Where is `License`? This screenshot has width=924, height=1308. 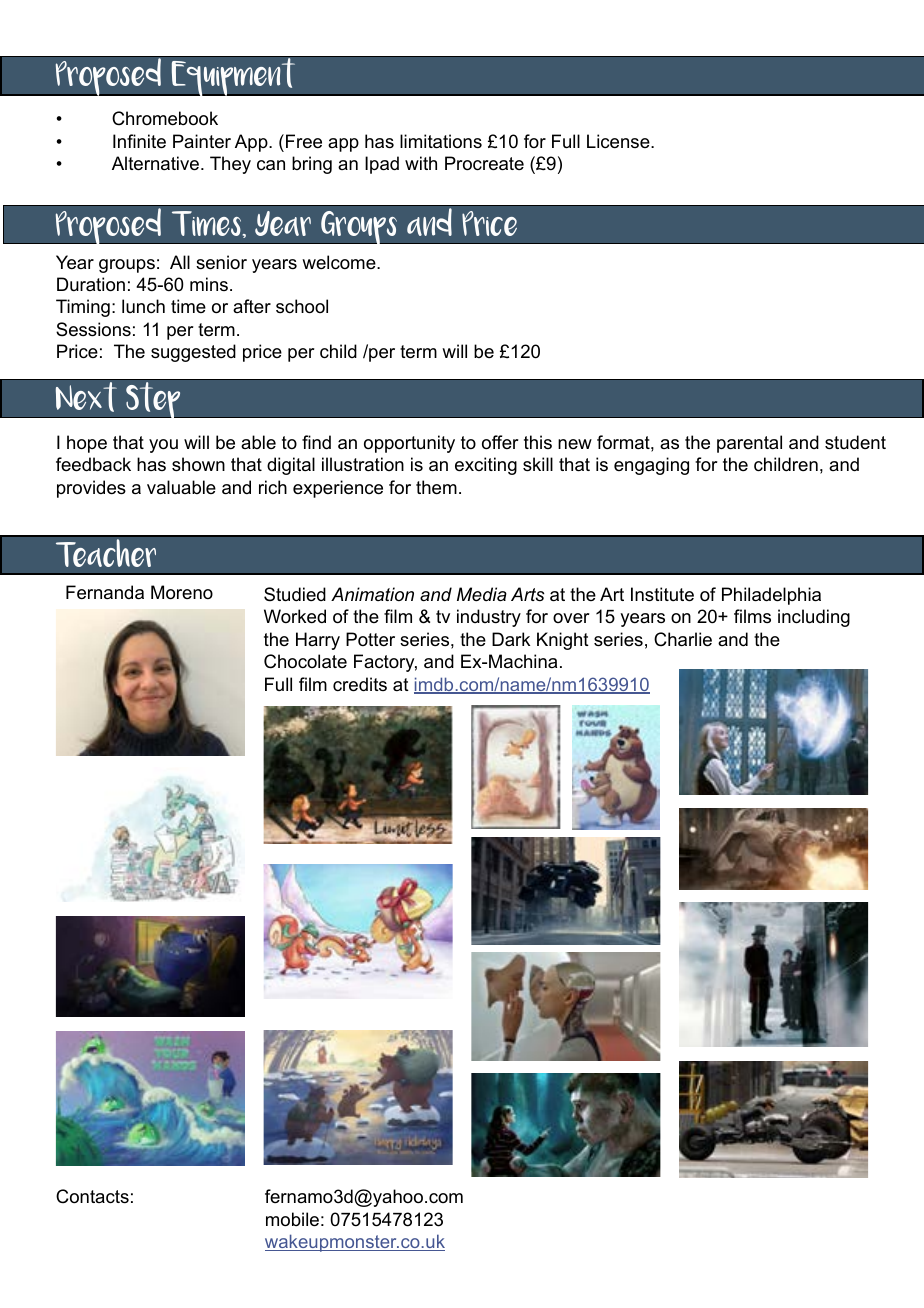 License is located at coordinates (619, 141).
